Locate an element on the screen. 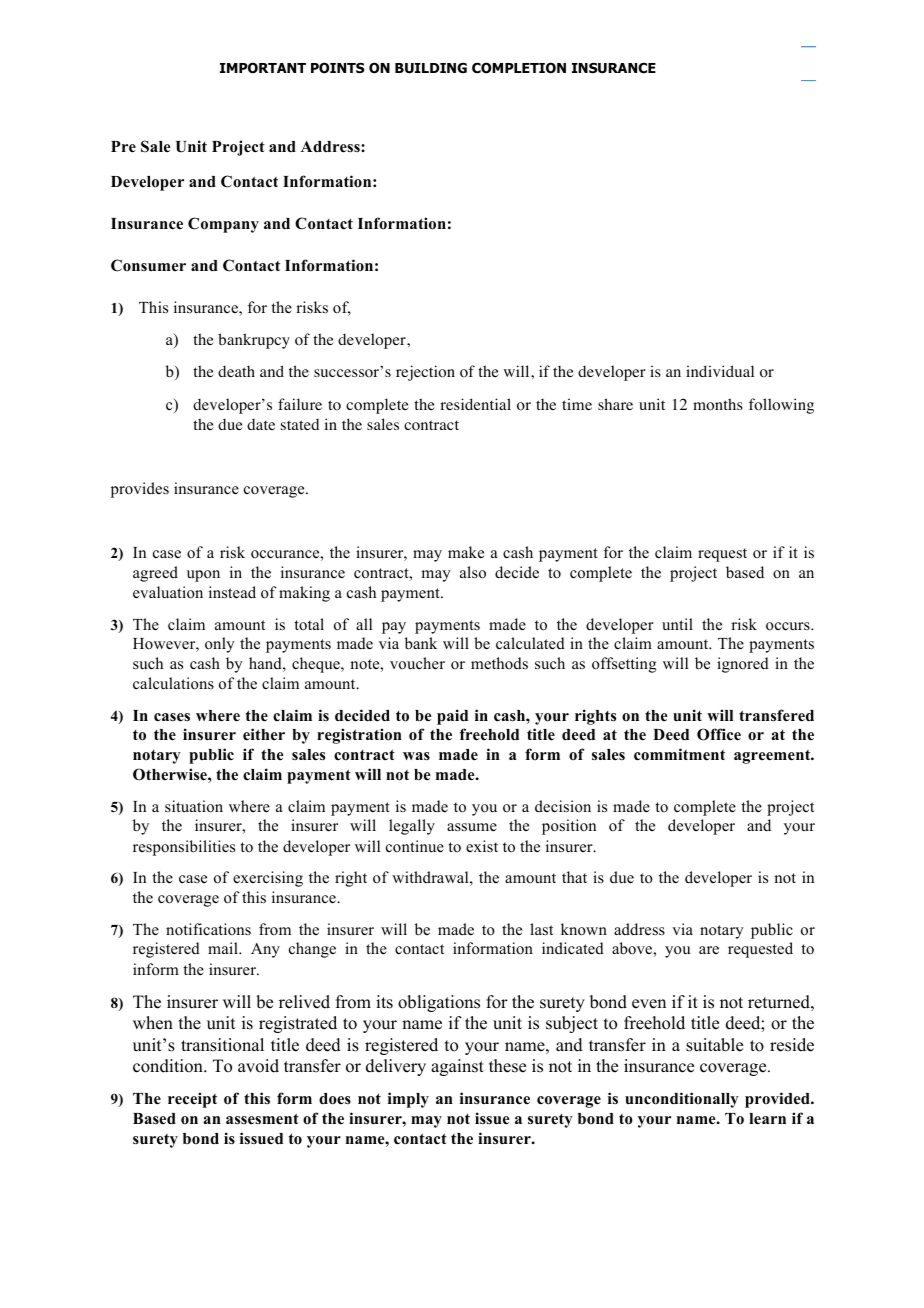  individual is located at coordinates (720, 371).
